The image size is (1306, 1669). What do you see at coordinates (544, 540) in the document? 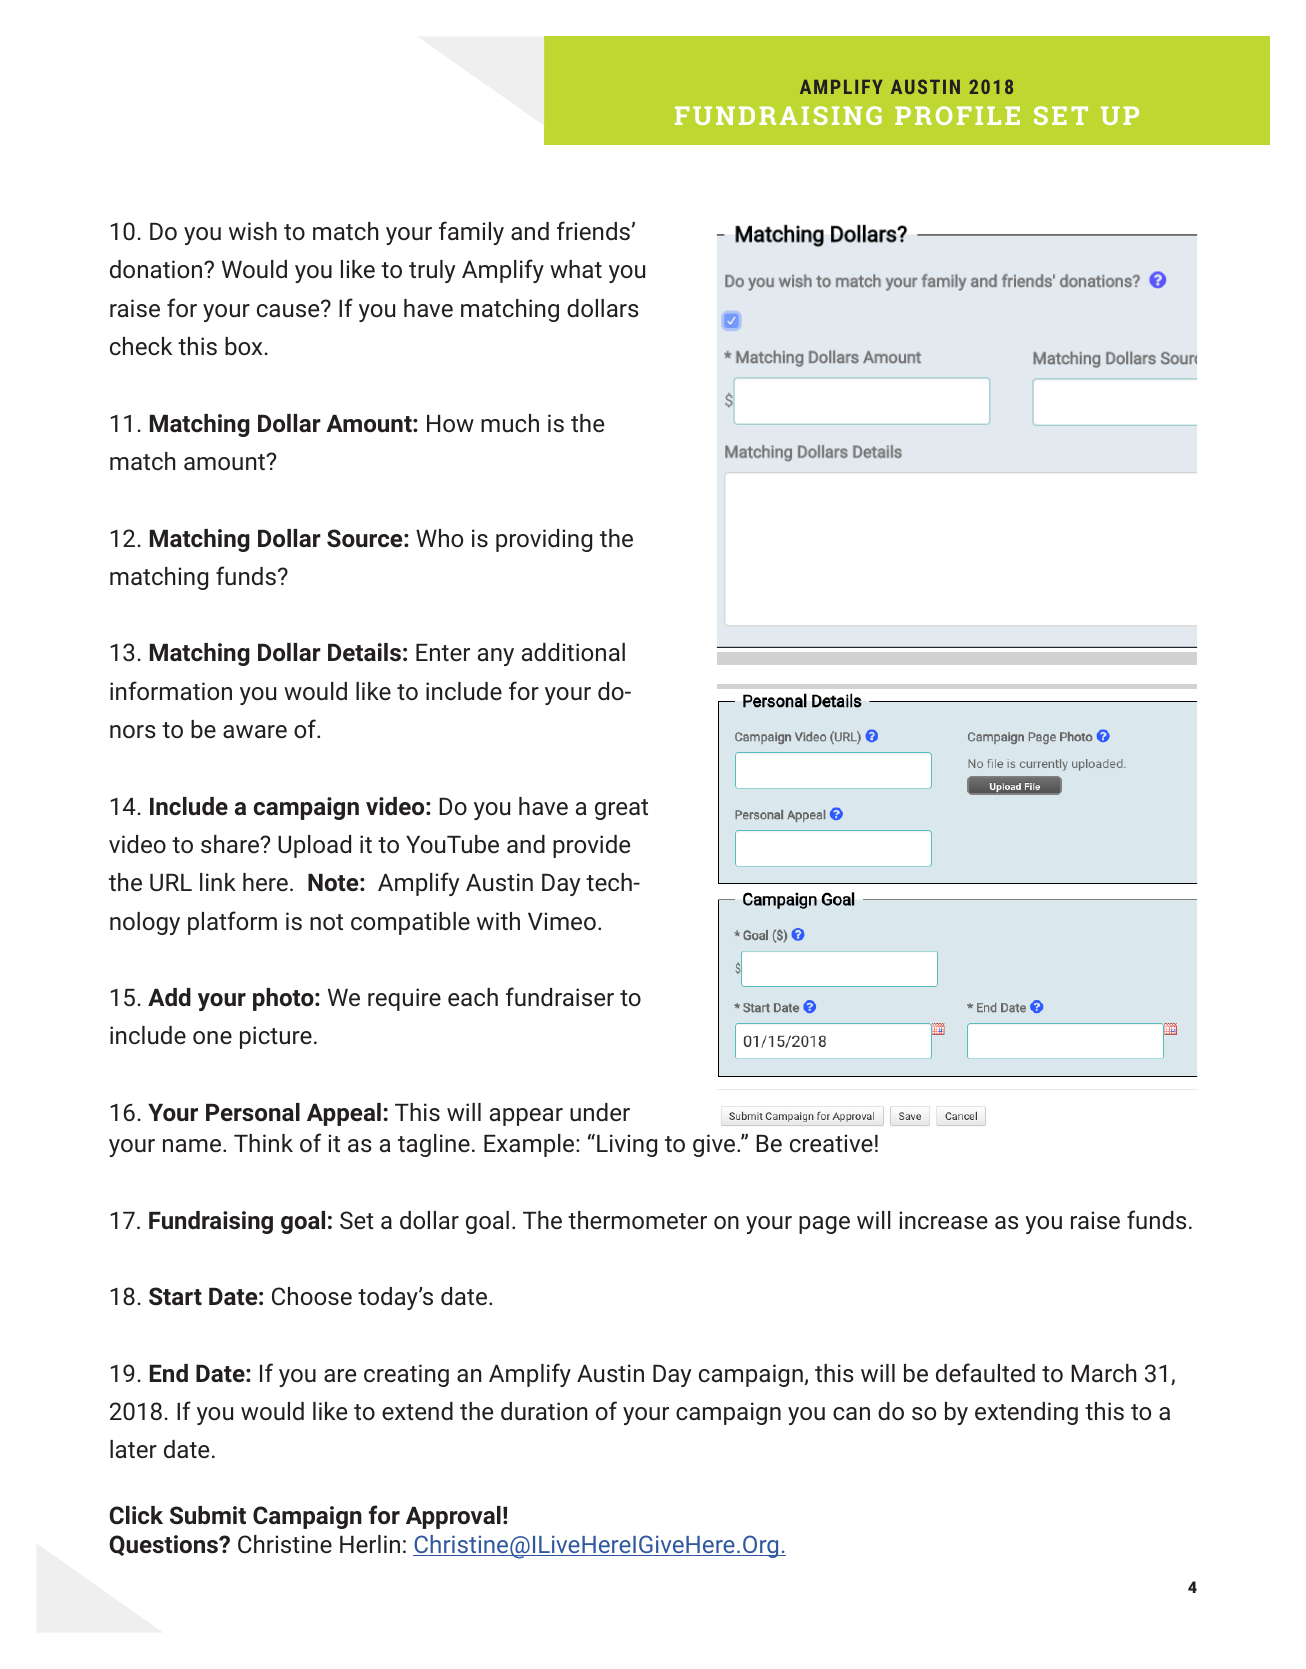
I see `providing` at bounding box center [544, 540].
